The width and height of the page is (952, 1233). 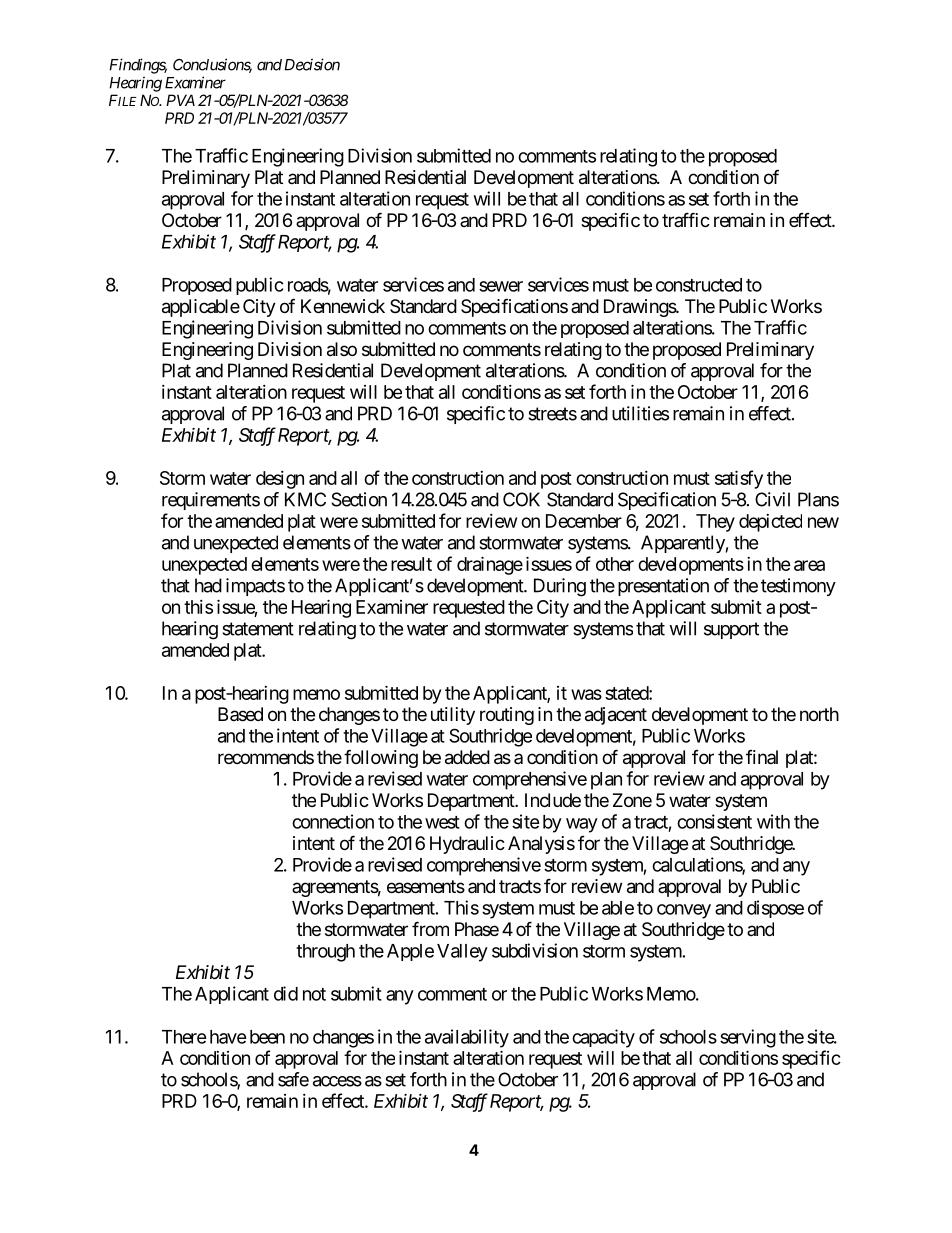 What do you see at coordinates (501, 286) in the page?
I see `sewer` at bounding box center [501, 286].
